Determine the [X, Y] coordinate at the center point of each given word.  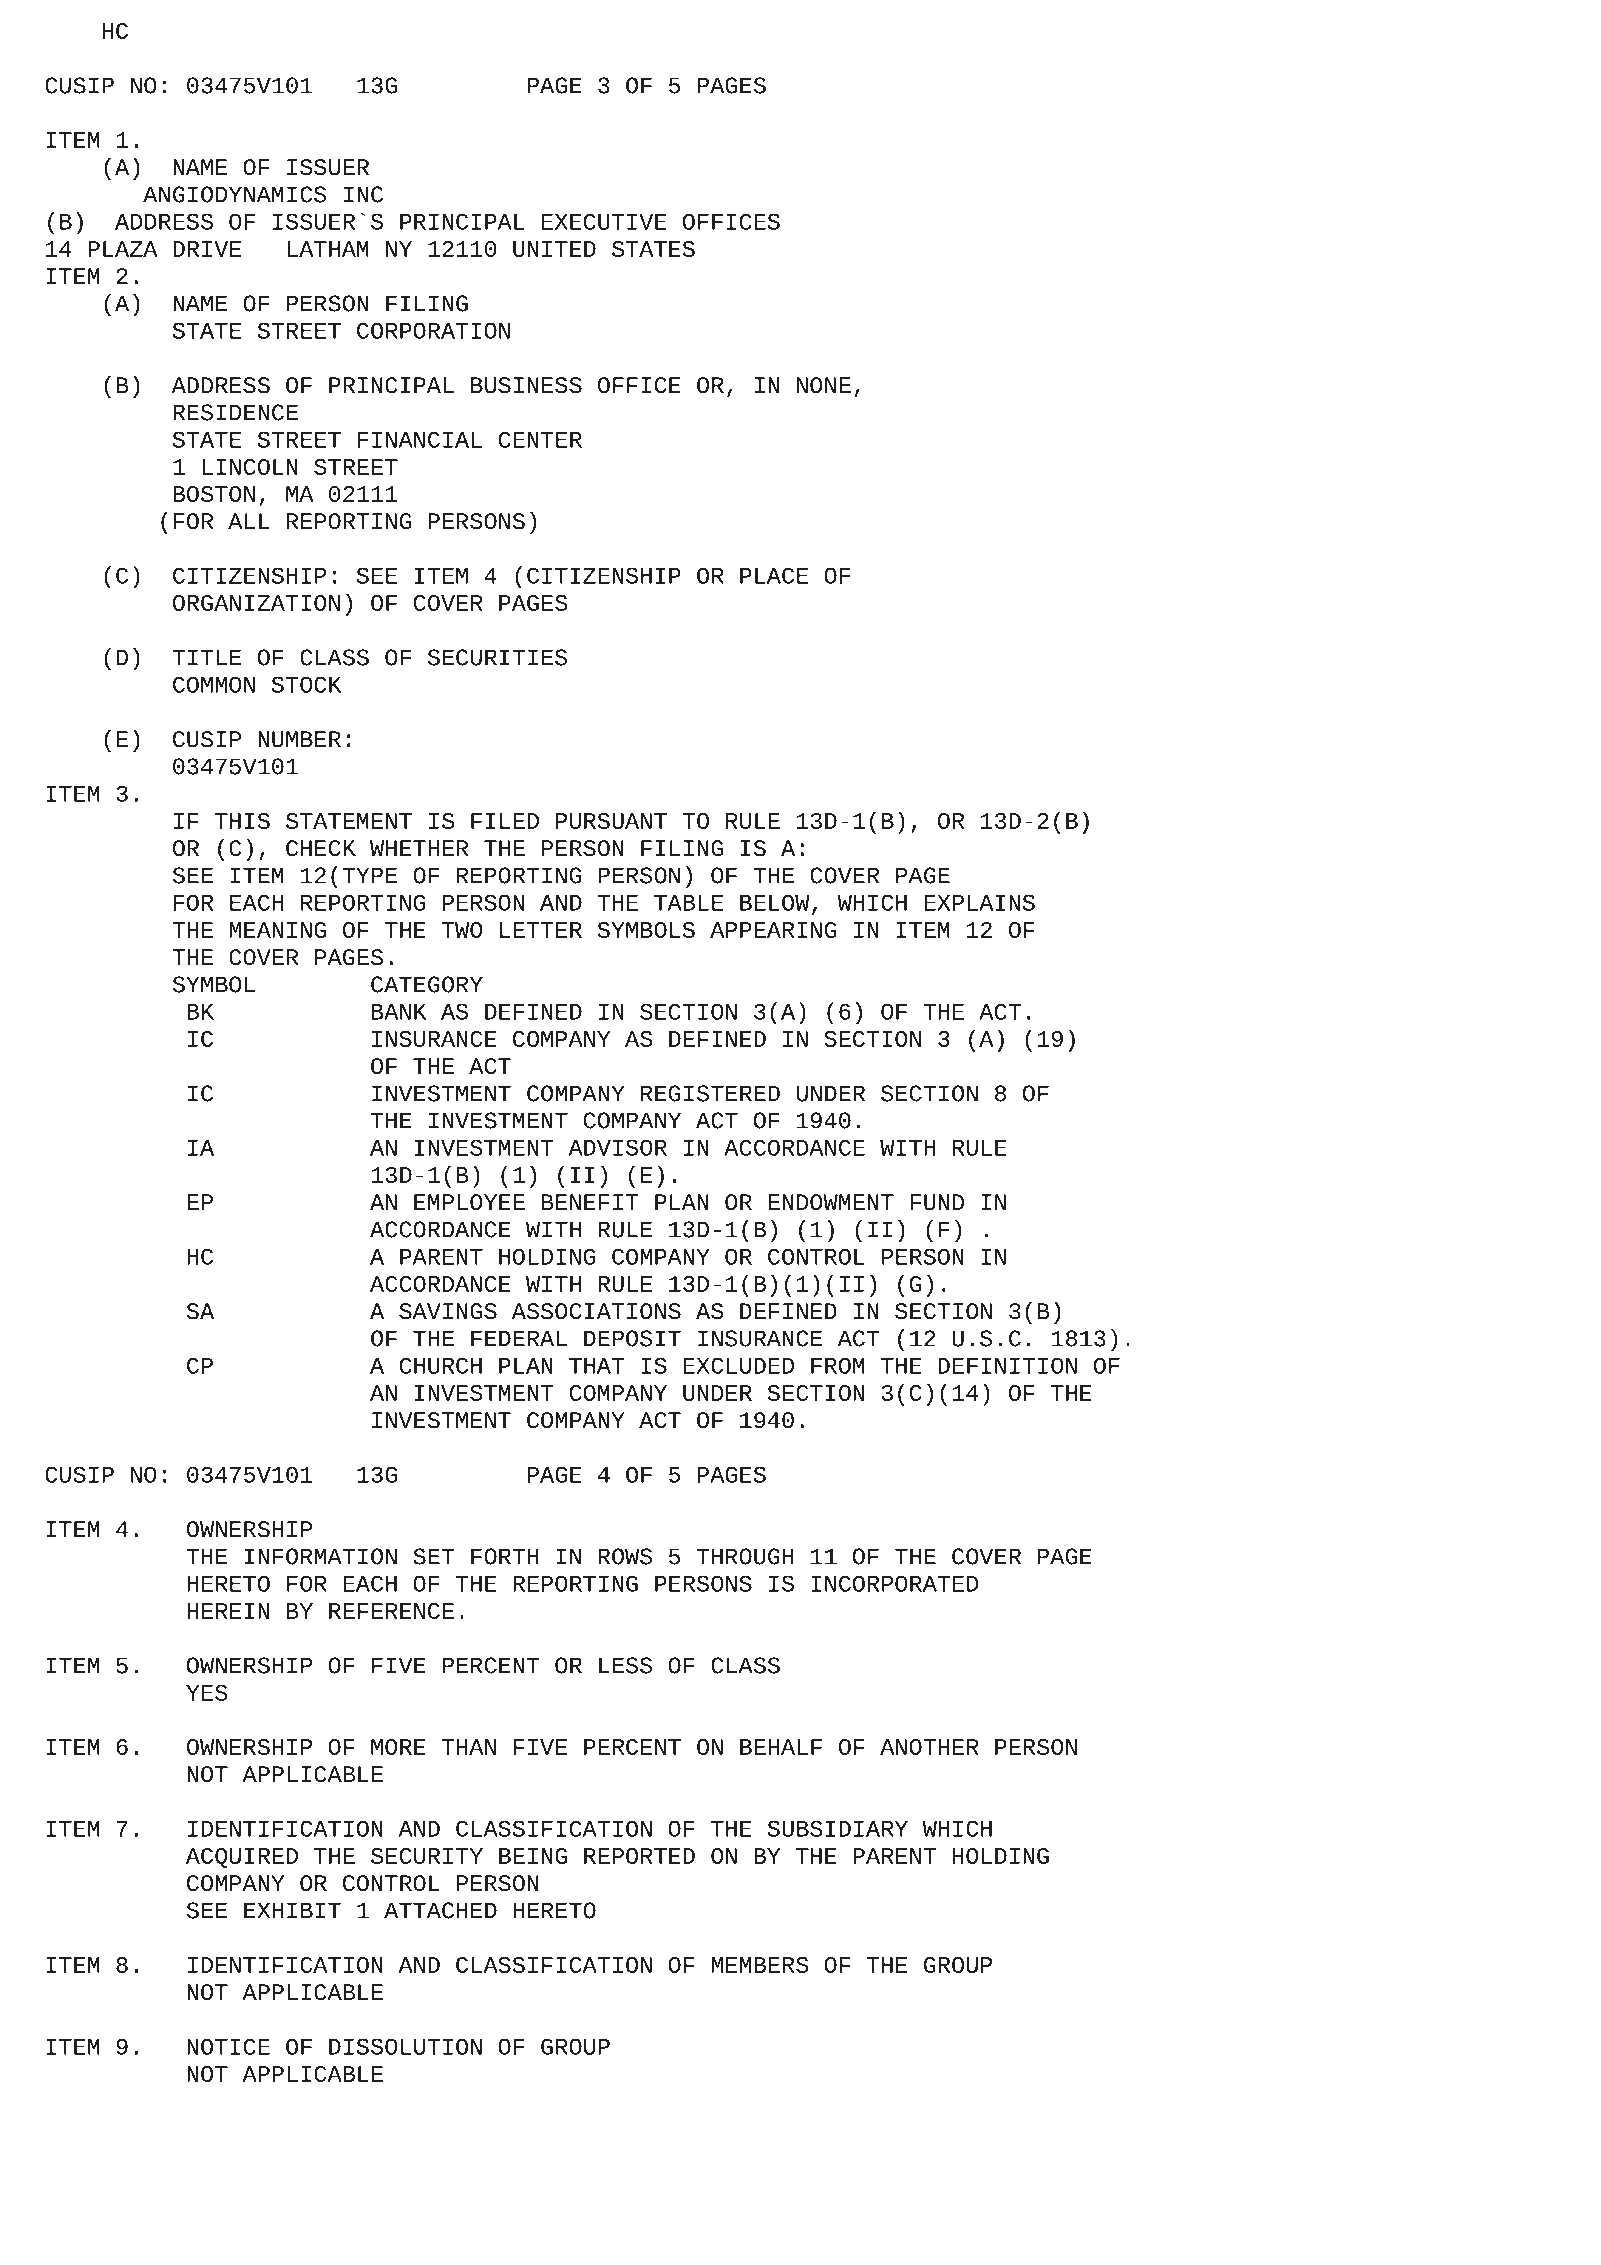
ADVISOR [617, 1147]
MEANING [277, 930]
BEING [533, 1856]
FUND [937, 1202]
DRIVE [207, 249]
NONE [824, 385]
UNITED [554, 249]
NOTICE [228, 2046]
